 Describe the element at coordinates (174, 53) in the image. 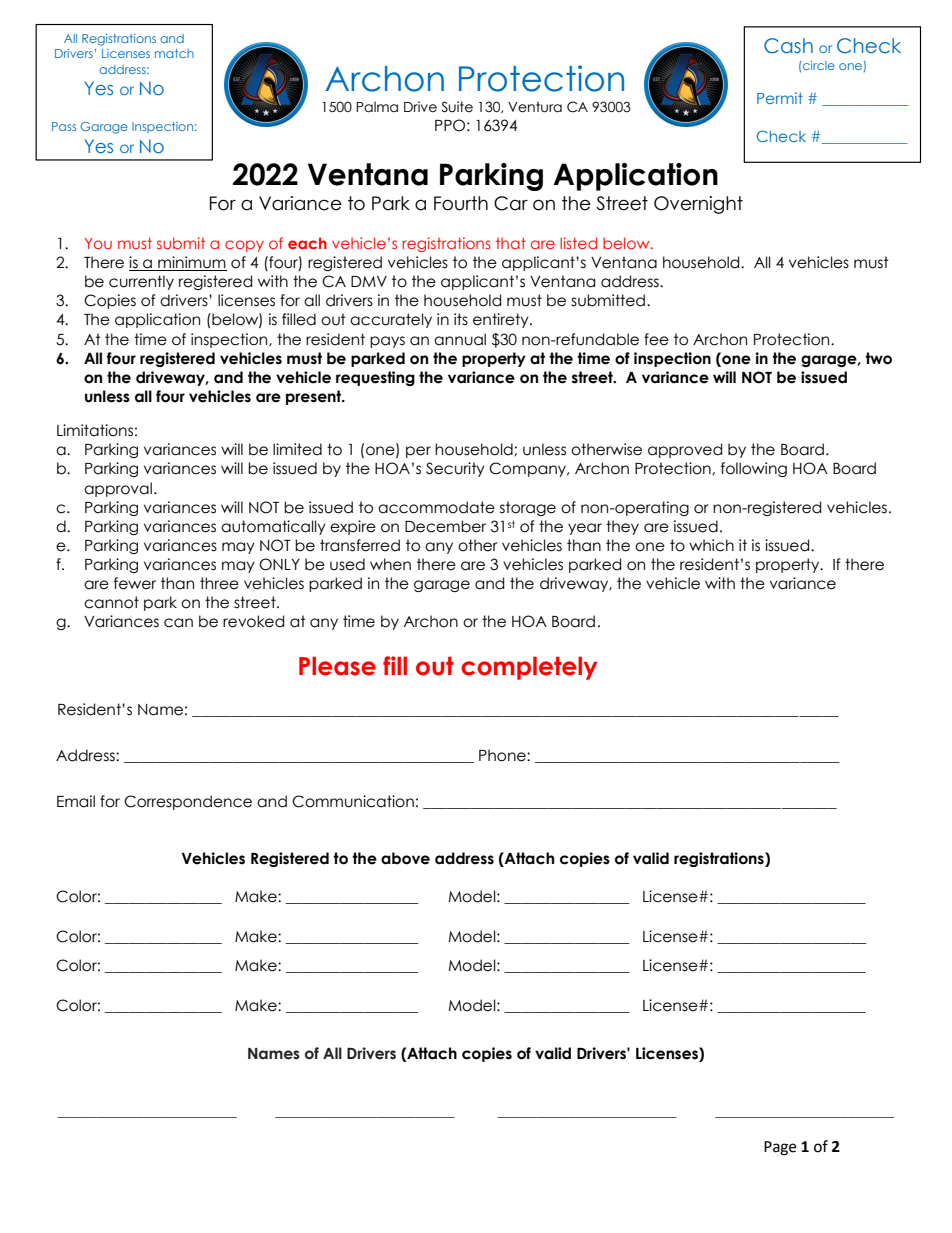

I see `match` at that location.
